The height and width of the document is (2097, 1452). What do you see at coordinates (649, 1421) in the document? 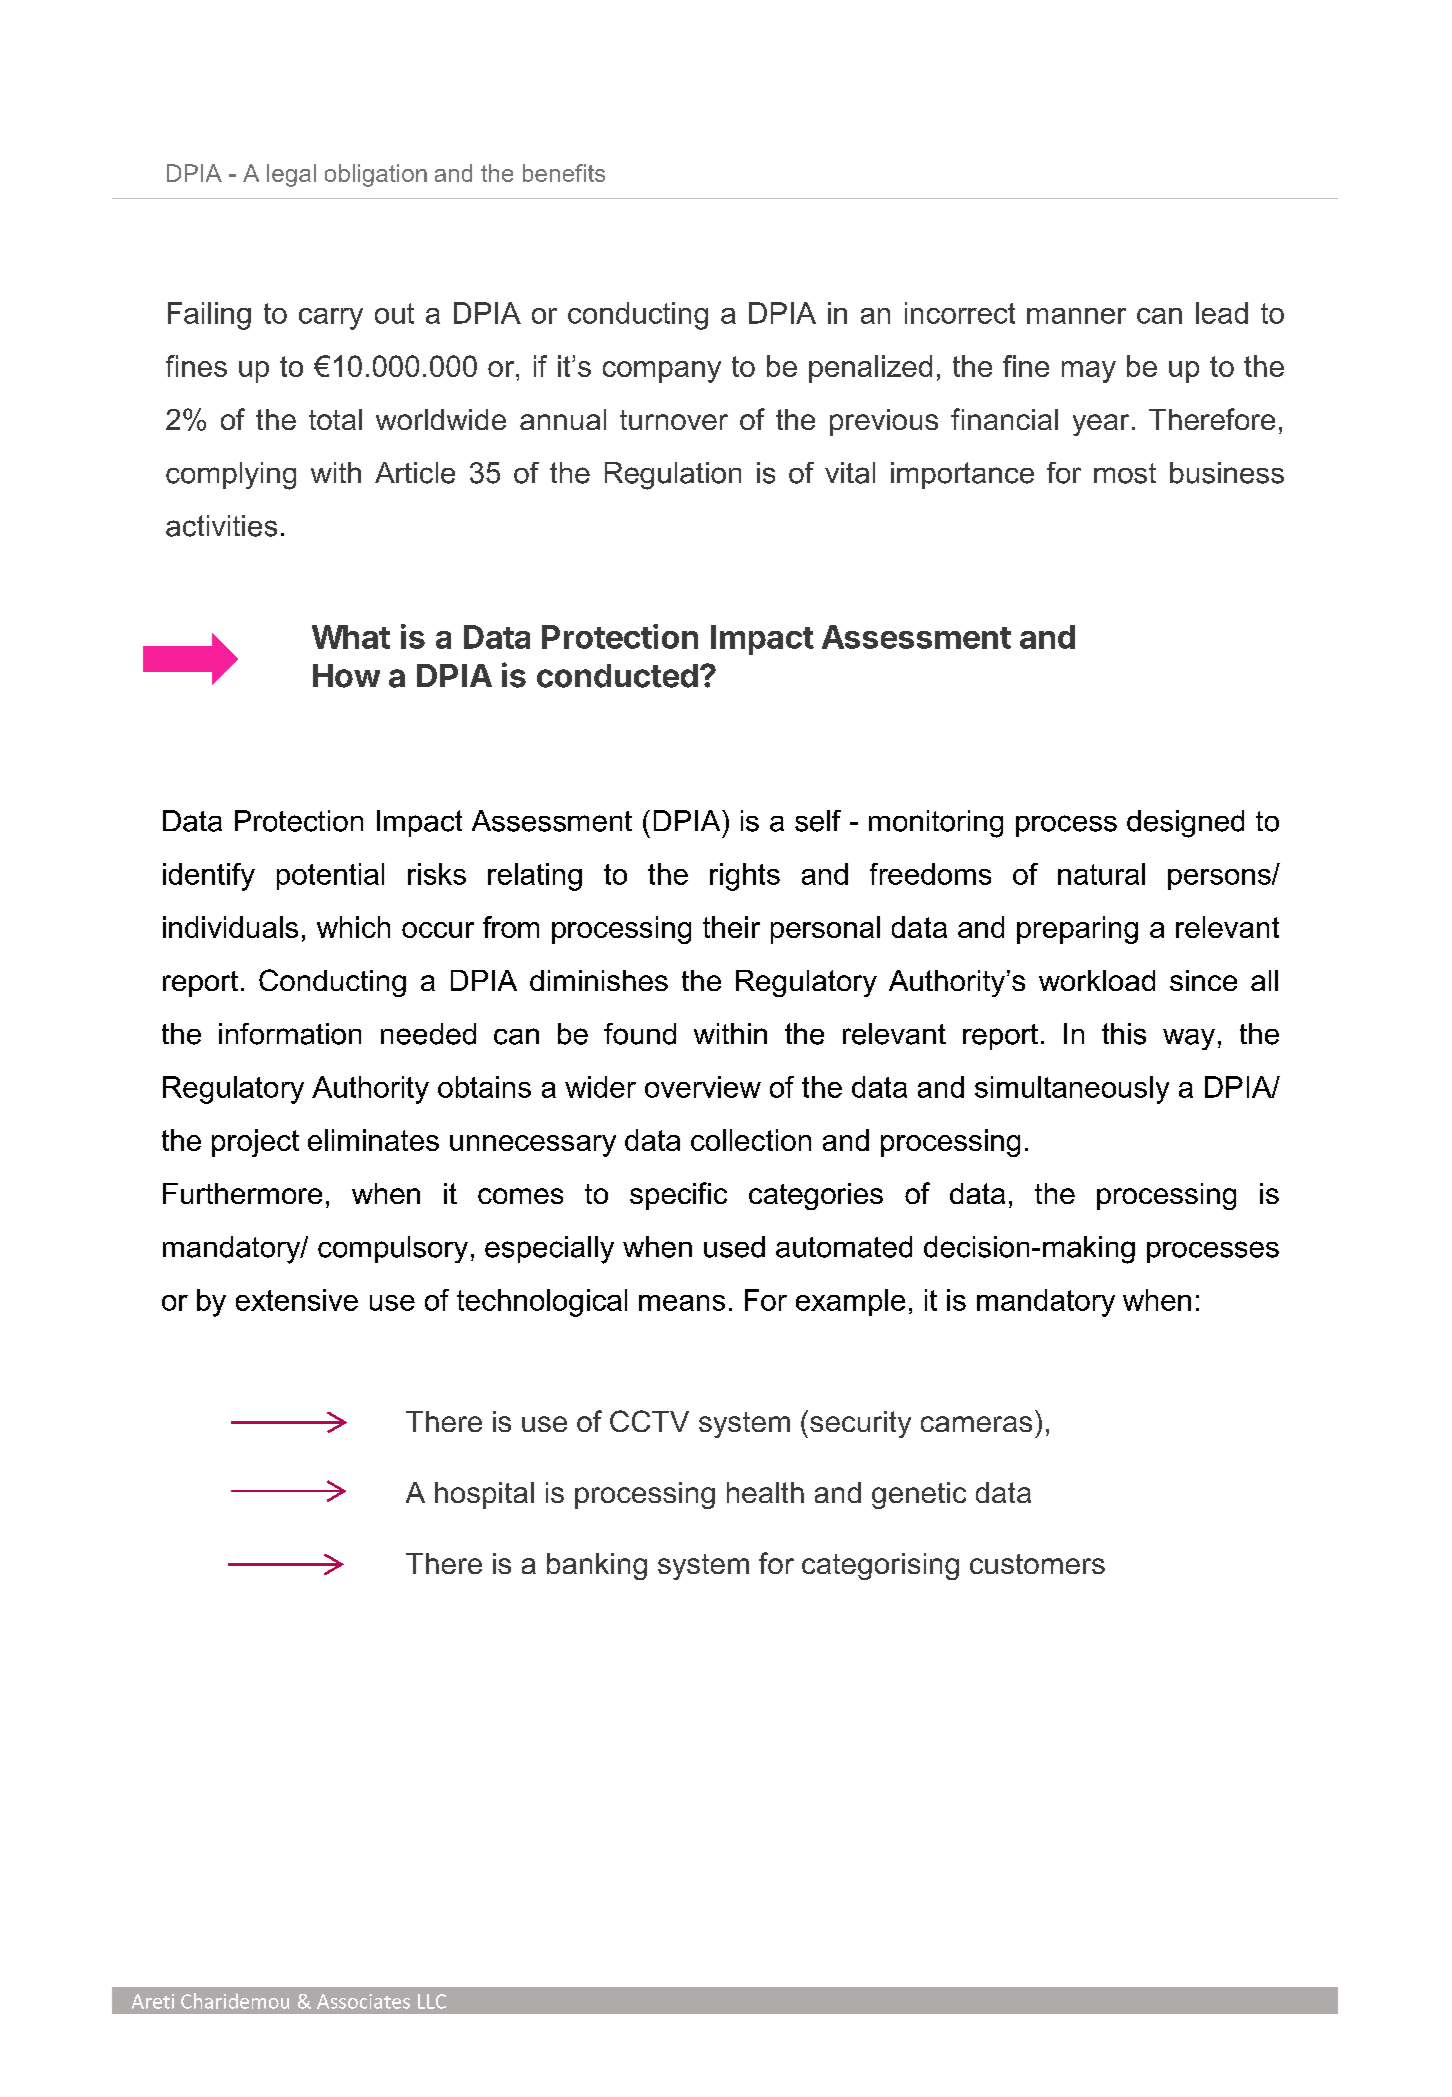
I see `CCTV` at bounding box center [649, 1421].
